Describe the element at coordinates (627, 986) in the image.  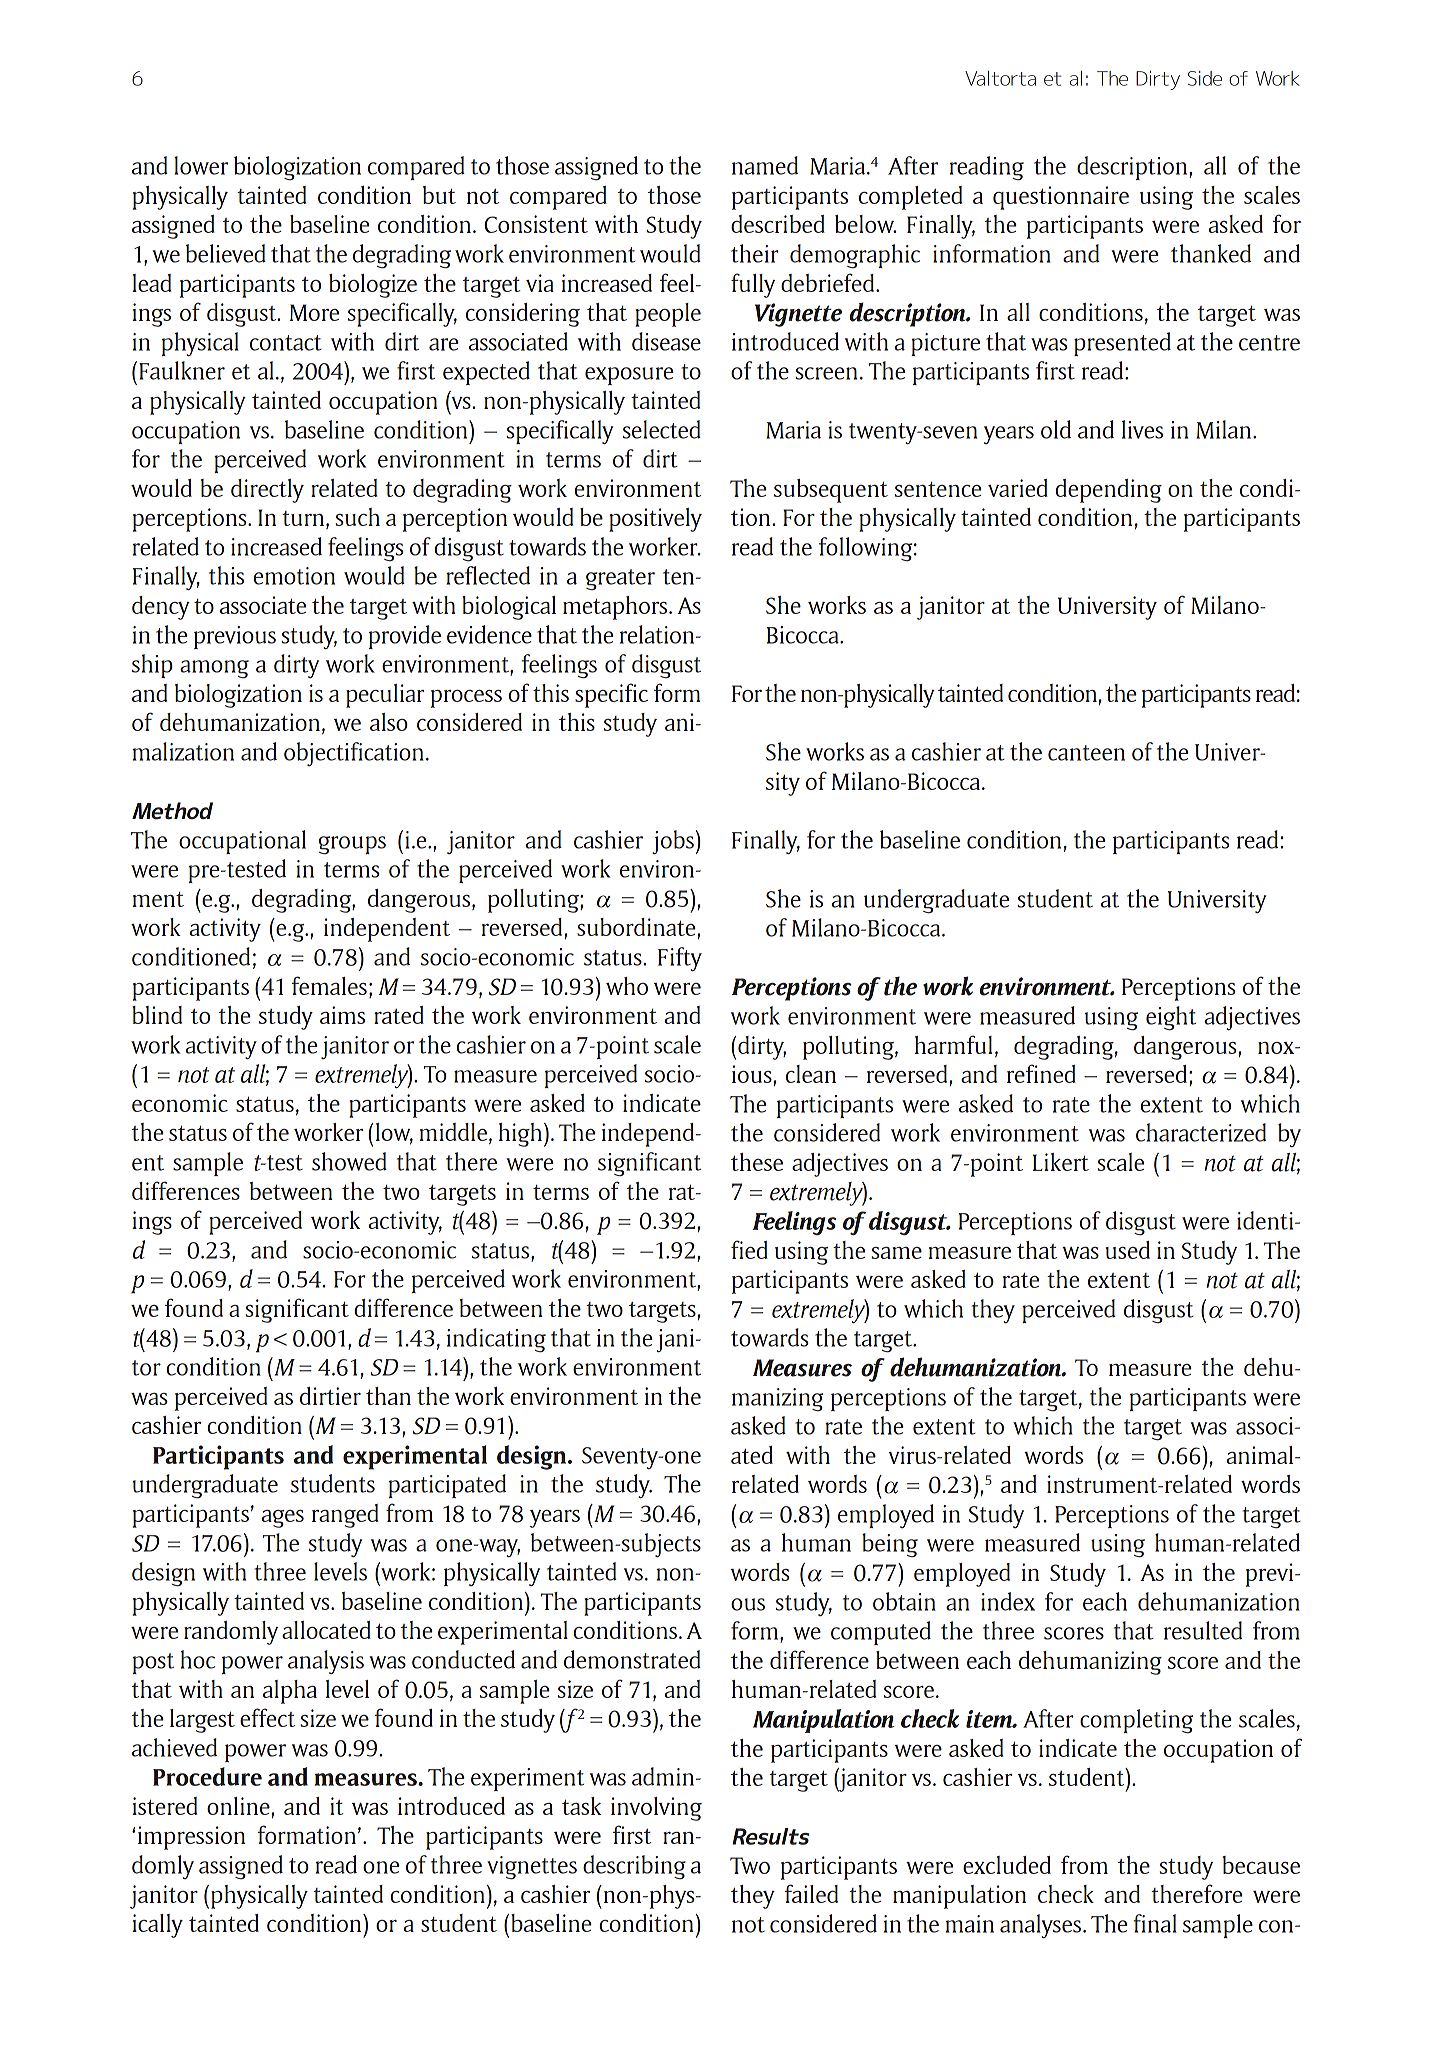
I see `who` at that location.
